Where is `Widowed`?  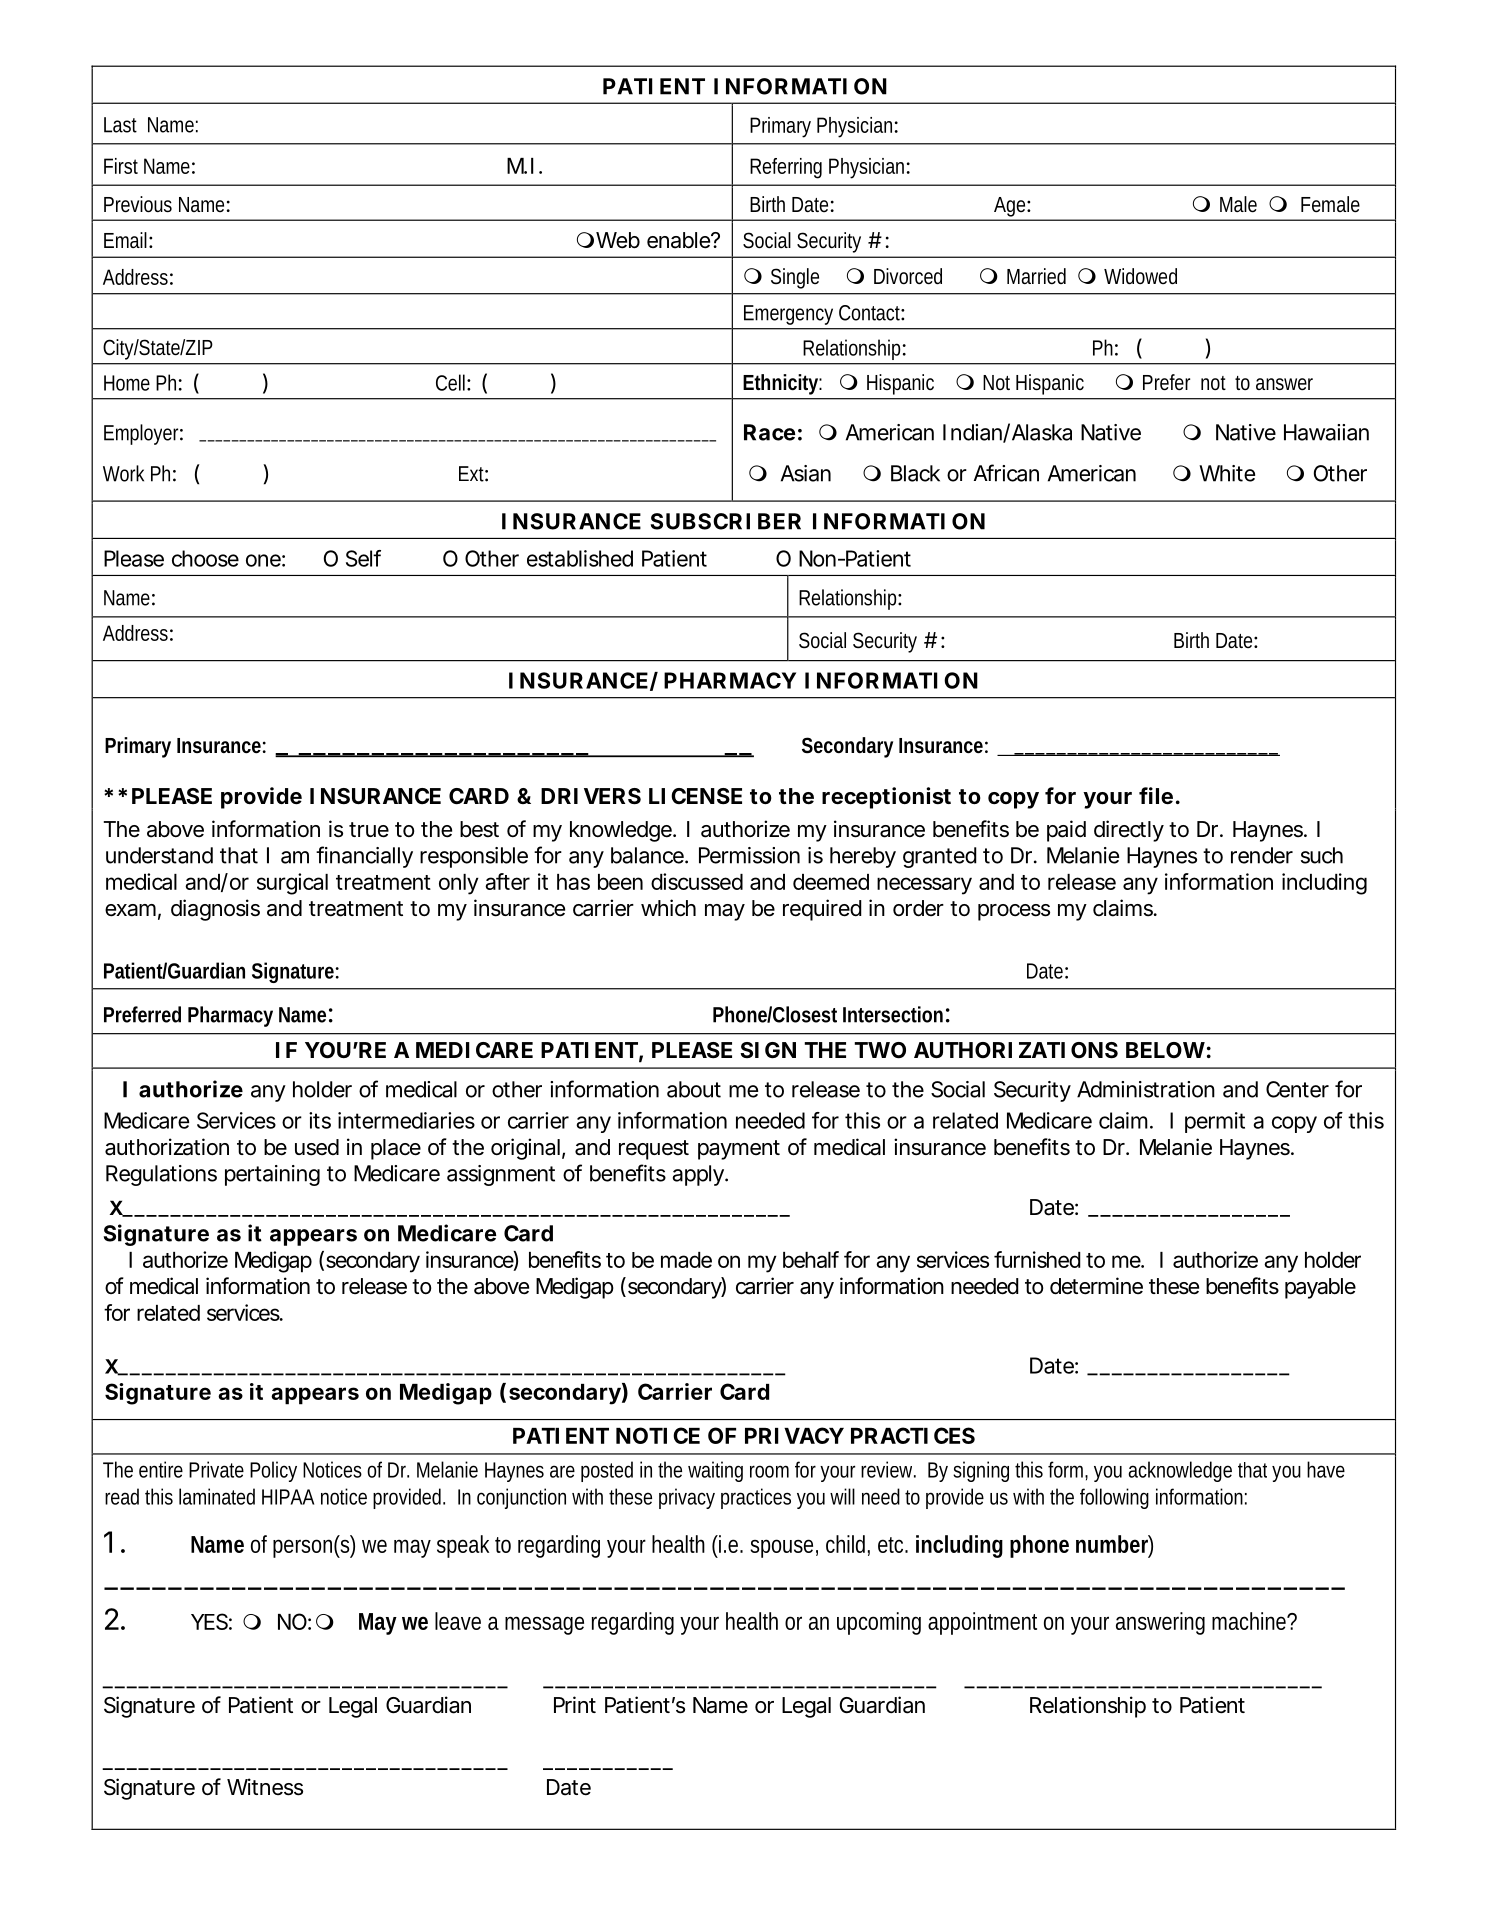
Widowed is located at coordinates (1140, 276).
